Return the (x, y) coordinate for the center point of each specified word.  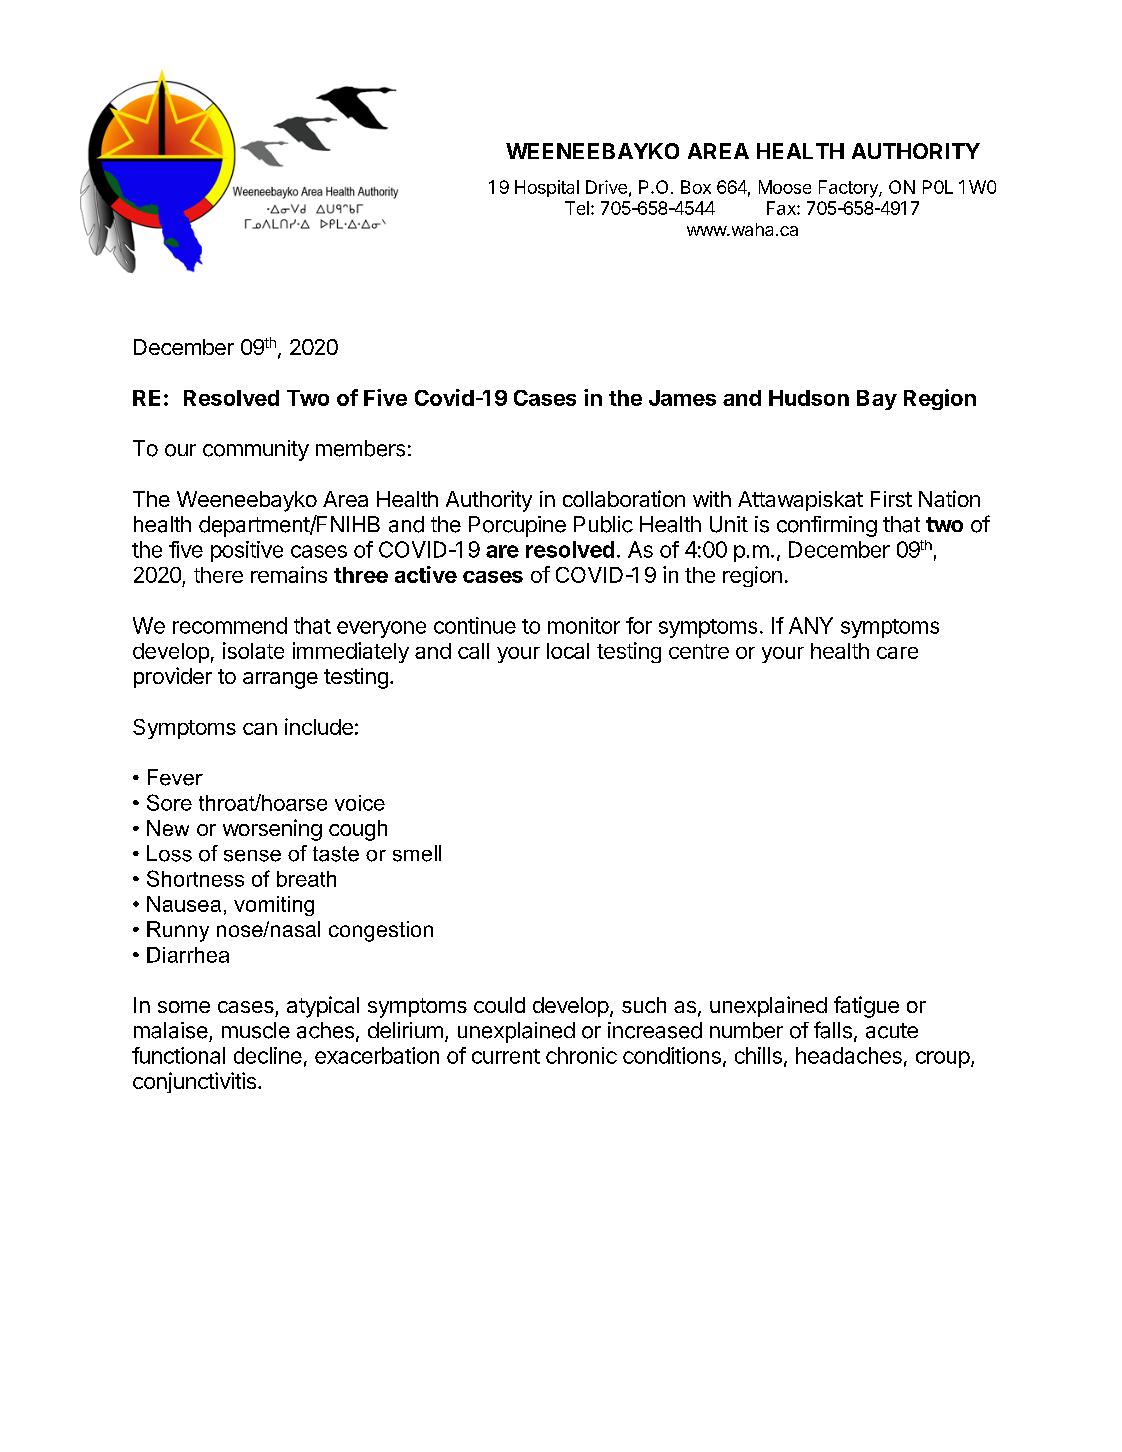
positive (247, 551)
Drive (606, 187)
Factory (849, 189)
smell (417, 853)
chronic (581, 1055)
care (897, 653)
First (891, 499)
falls (833, 1030)
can (260, 729)
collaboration (624, 498)
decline (268, 1055)
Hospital (547, 188)
